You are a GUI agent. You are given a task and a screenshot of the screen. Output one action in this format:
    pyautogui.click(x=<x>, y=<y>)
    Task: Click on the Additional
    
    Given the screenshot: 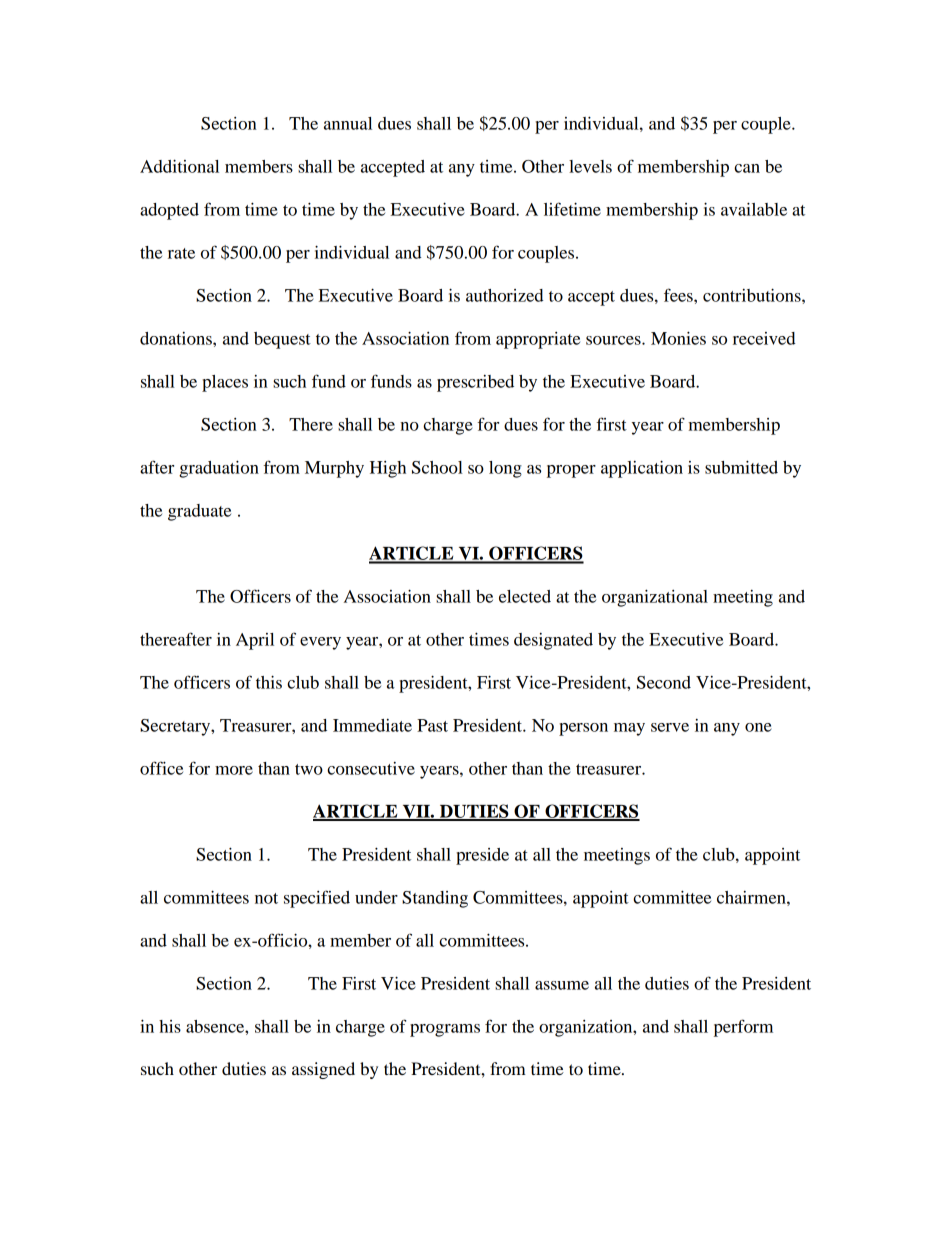 What is the action you would take?
    pyautogui.click(x=179, y=166)
